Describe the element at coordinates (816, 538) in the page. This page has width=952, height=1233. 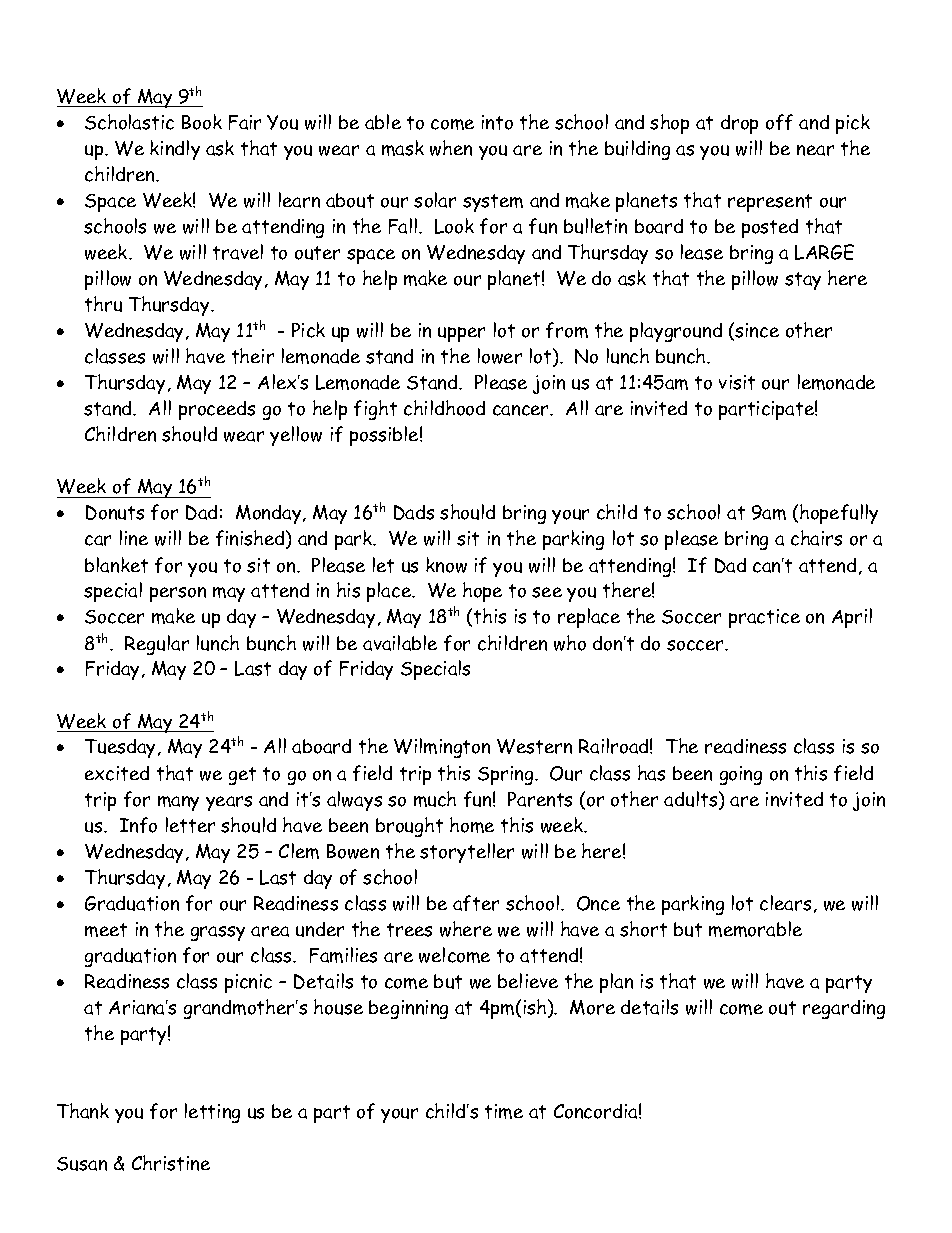
I see `chairs` at that location.
